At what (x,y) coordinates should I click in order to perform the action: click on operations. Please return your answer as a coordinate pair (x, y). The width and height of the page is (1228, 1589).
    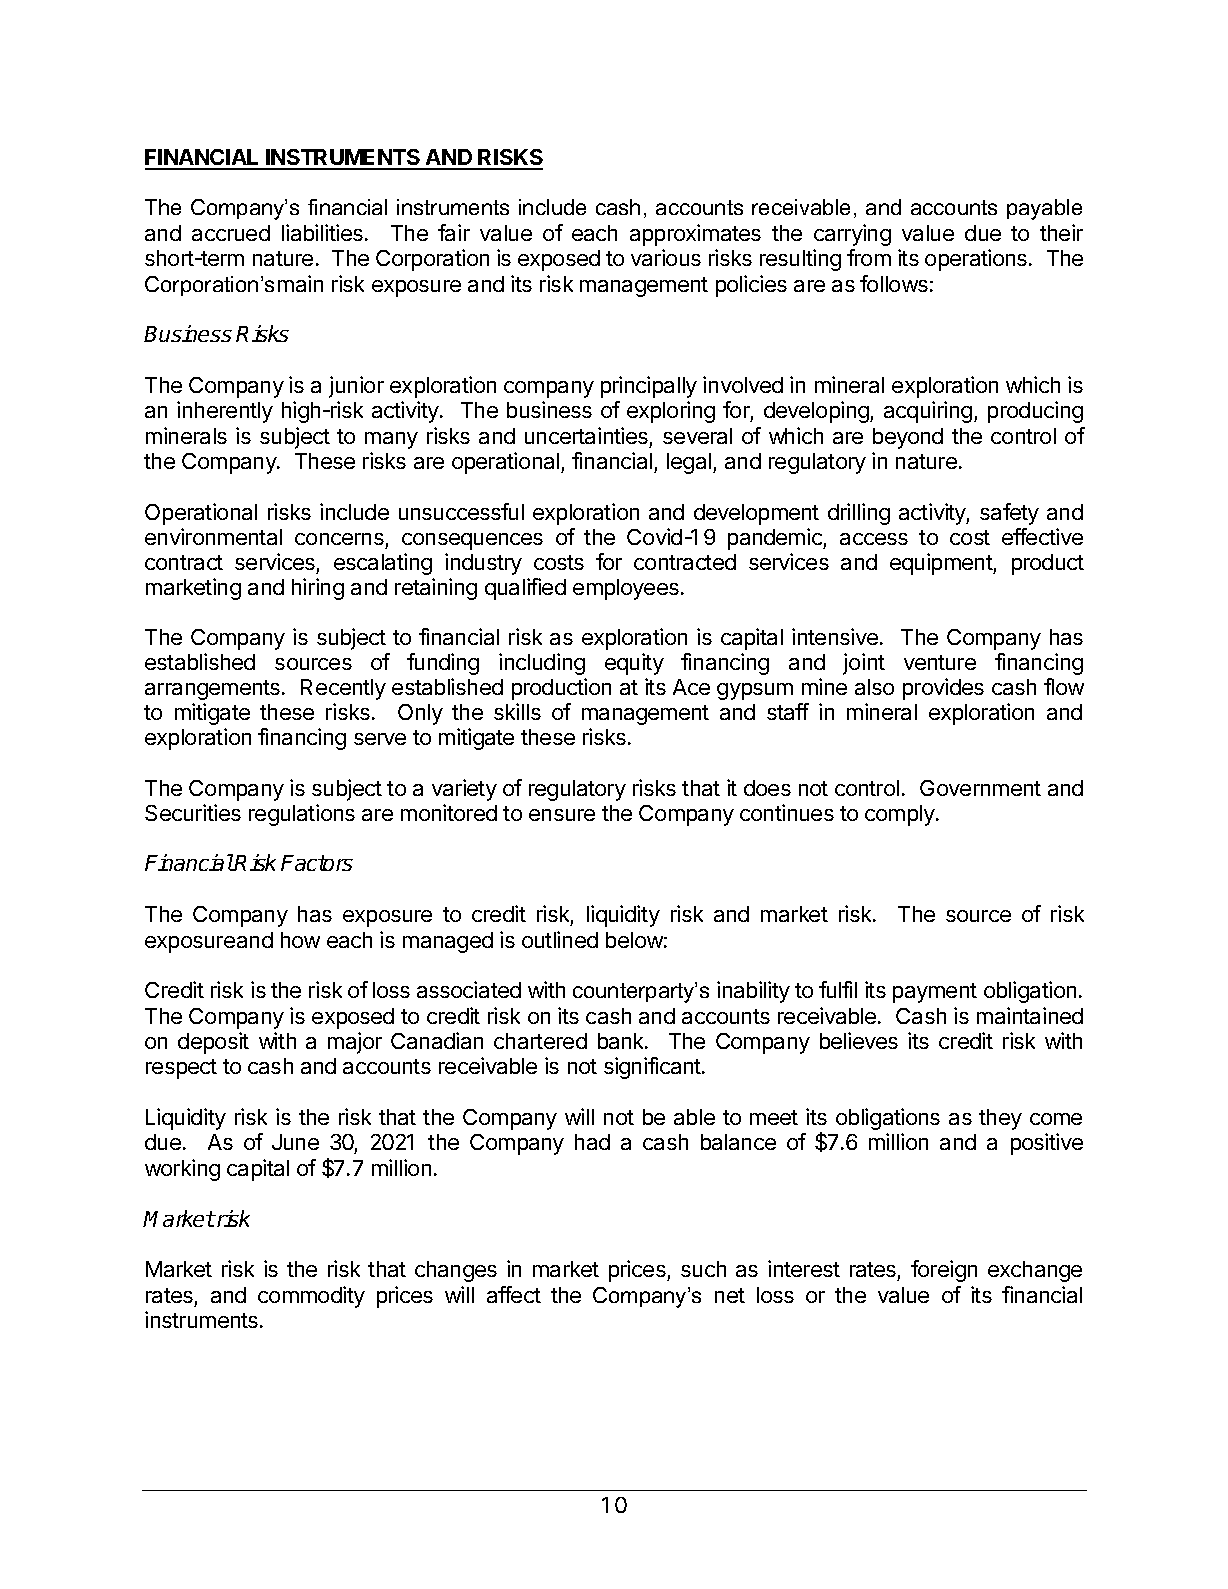
    Looking at the image, I should click on (976, 260).
